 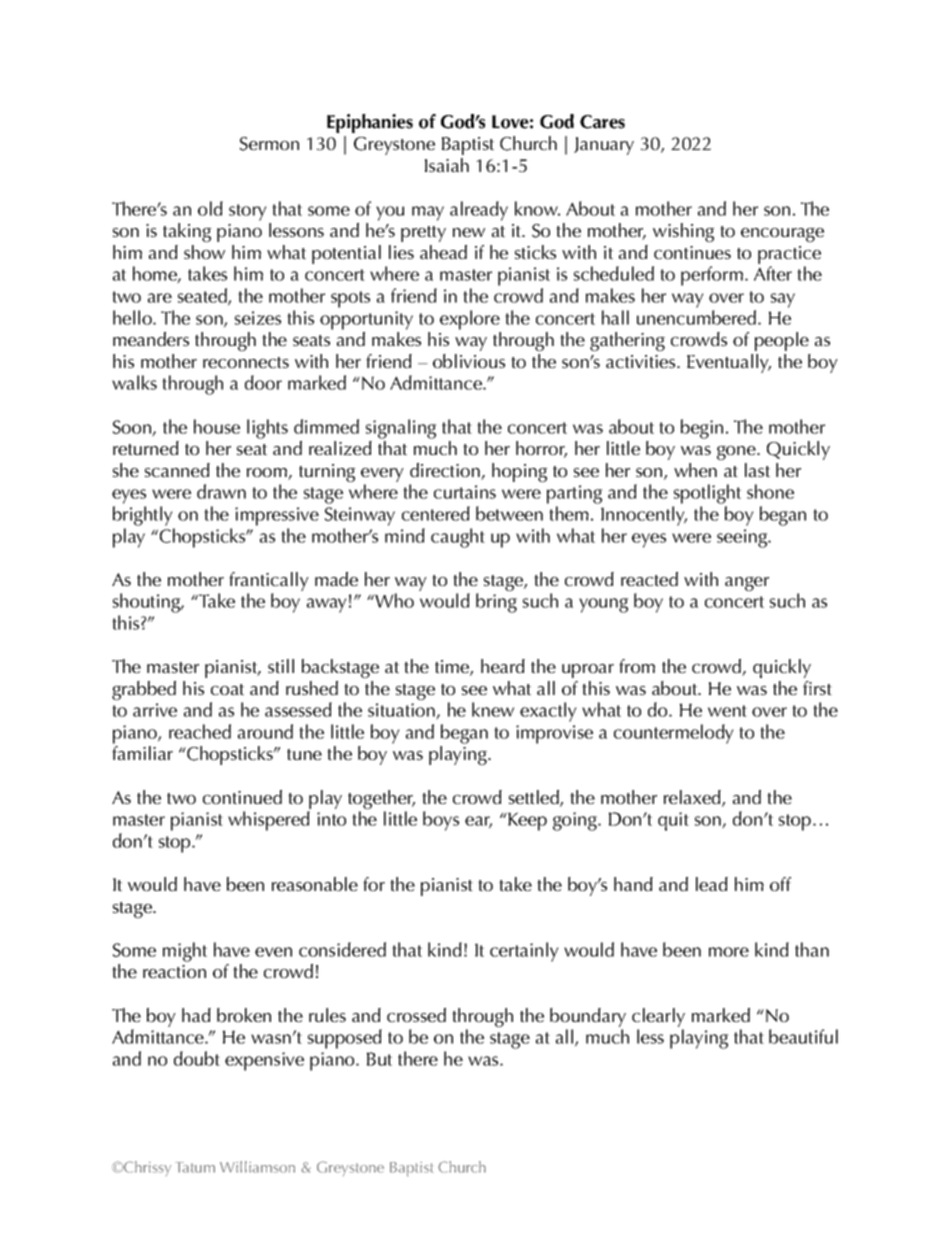 What do you see at coordinates (242, 797) in the page?
I see `continued` at bounding box center [242, 797].
